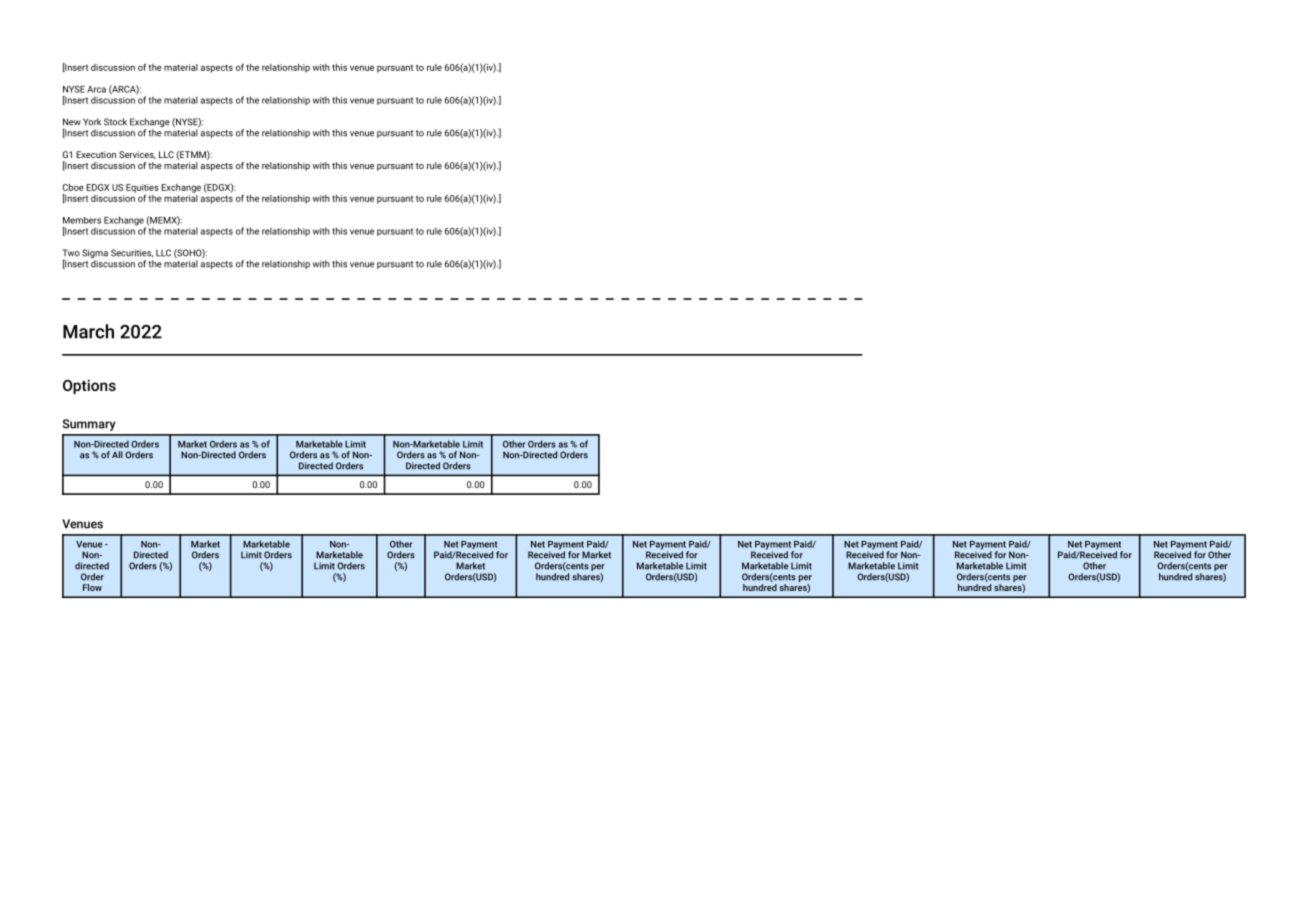 This screenshot has width=1308, height=924. Describe the element at coordinates (89, 386) in the screenshot. I see `Options` at that location.
